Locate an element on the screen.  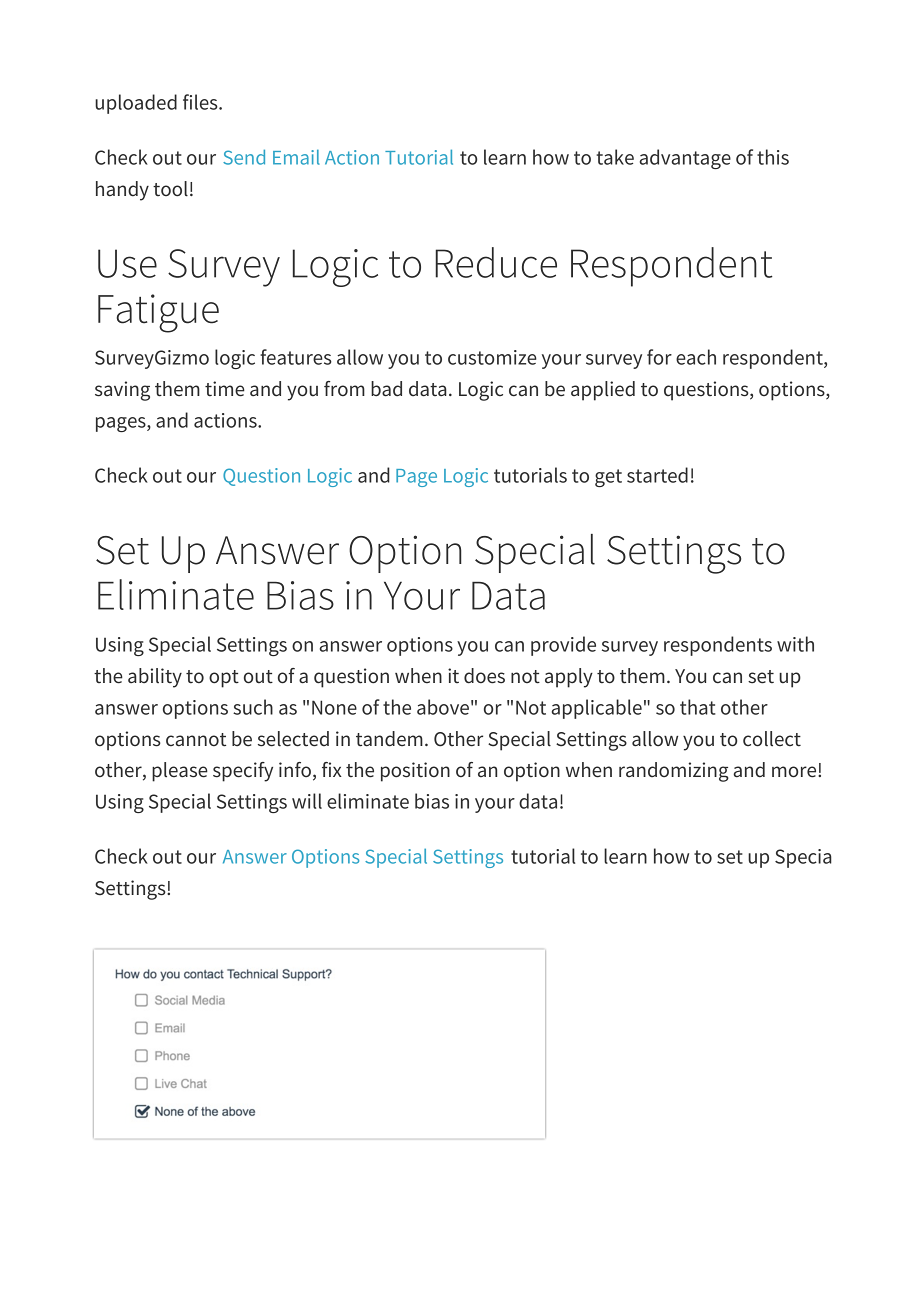
files is located at coordinates (201, 102).
